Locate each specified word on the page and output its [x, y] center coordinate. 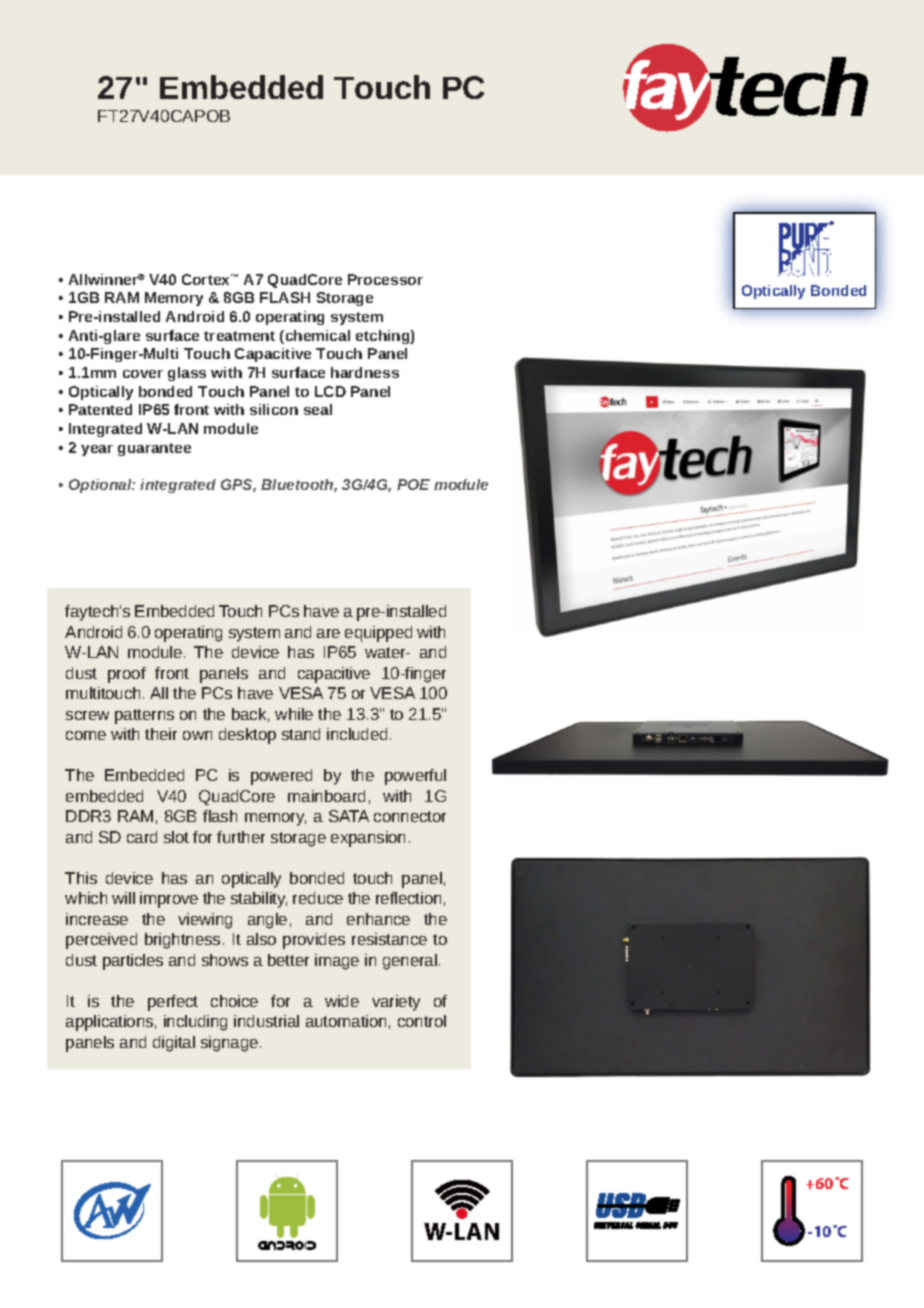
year [97, 450]
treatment [239, 336]
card [142, 837]
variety [396, 1003]
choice [234, 1001]
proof [127, 675]
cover [143, 374]
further [241, 837]
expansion [368, 839]
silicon [274, 409]
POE [413, 484]
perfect [173, 1003]
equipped [378, 634]
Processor [385, 279]
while [294, 714]
